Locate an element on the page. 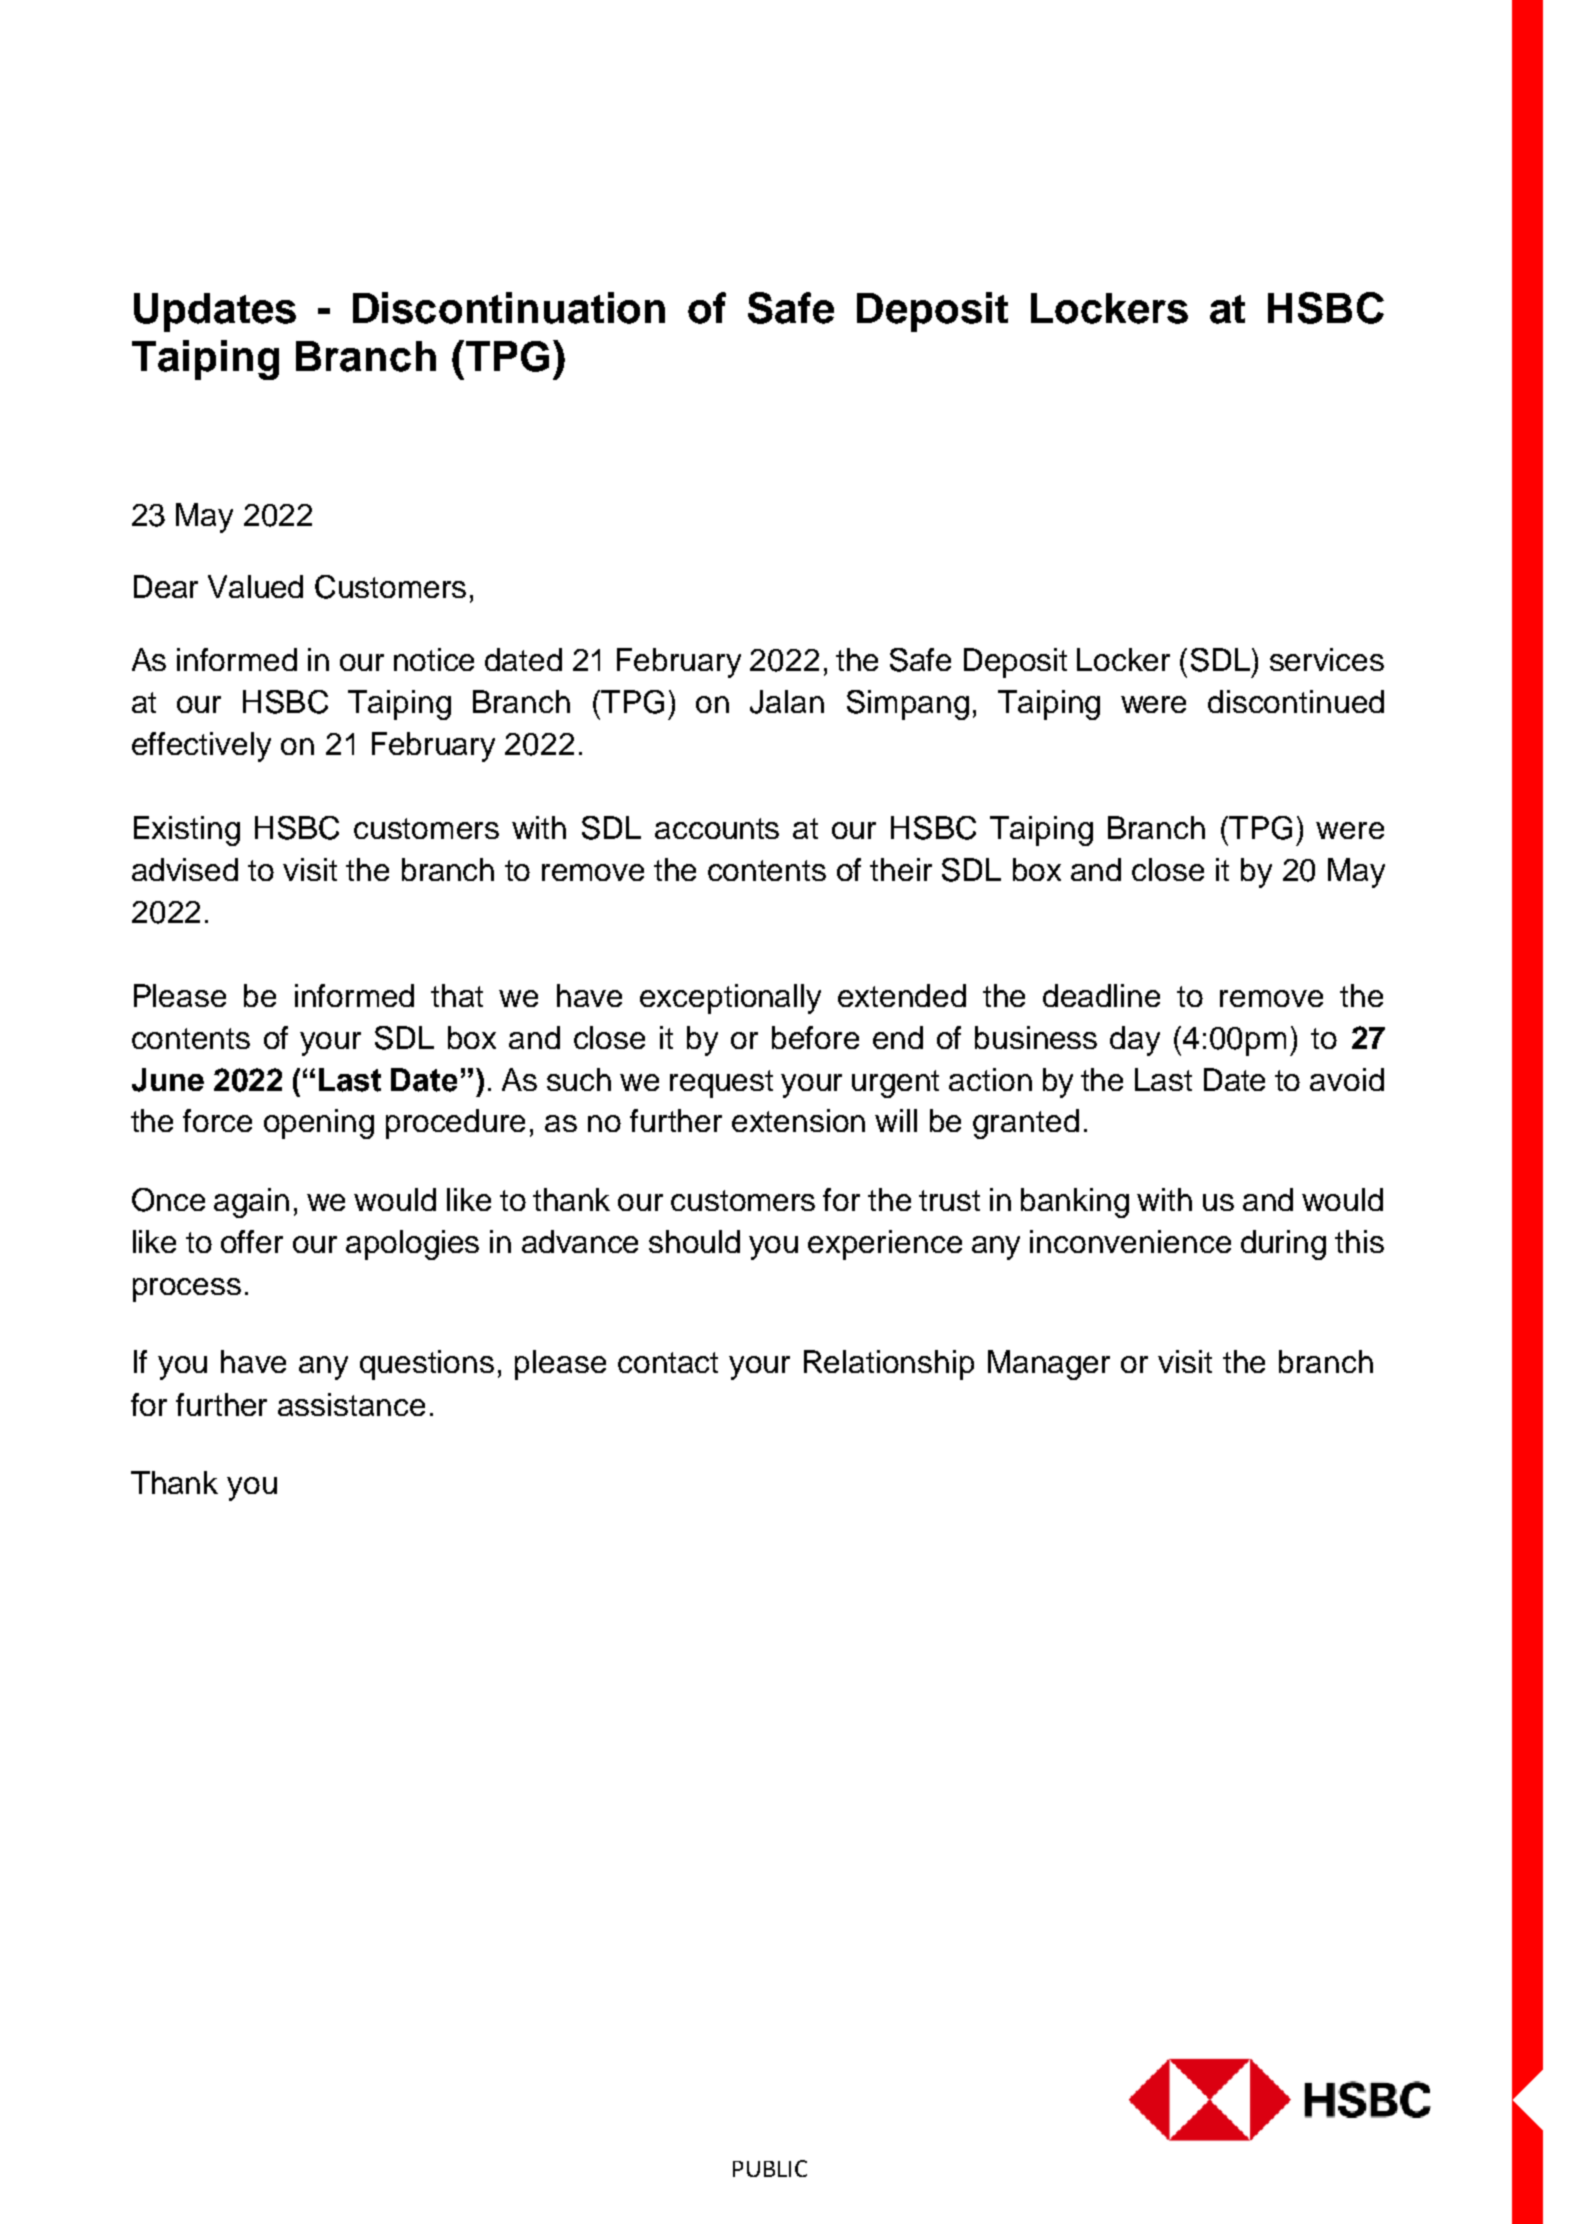 The image size is (1573, 2224). inconvenience is located at coordinates (1130, 1241).
